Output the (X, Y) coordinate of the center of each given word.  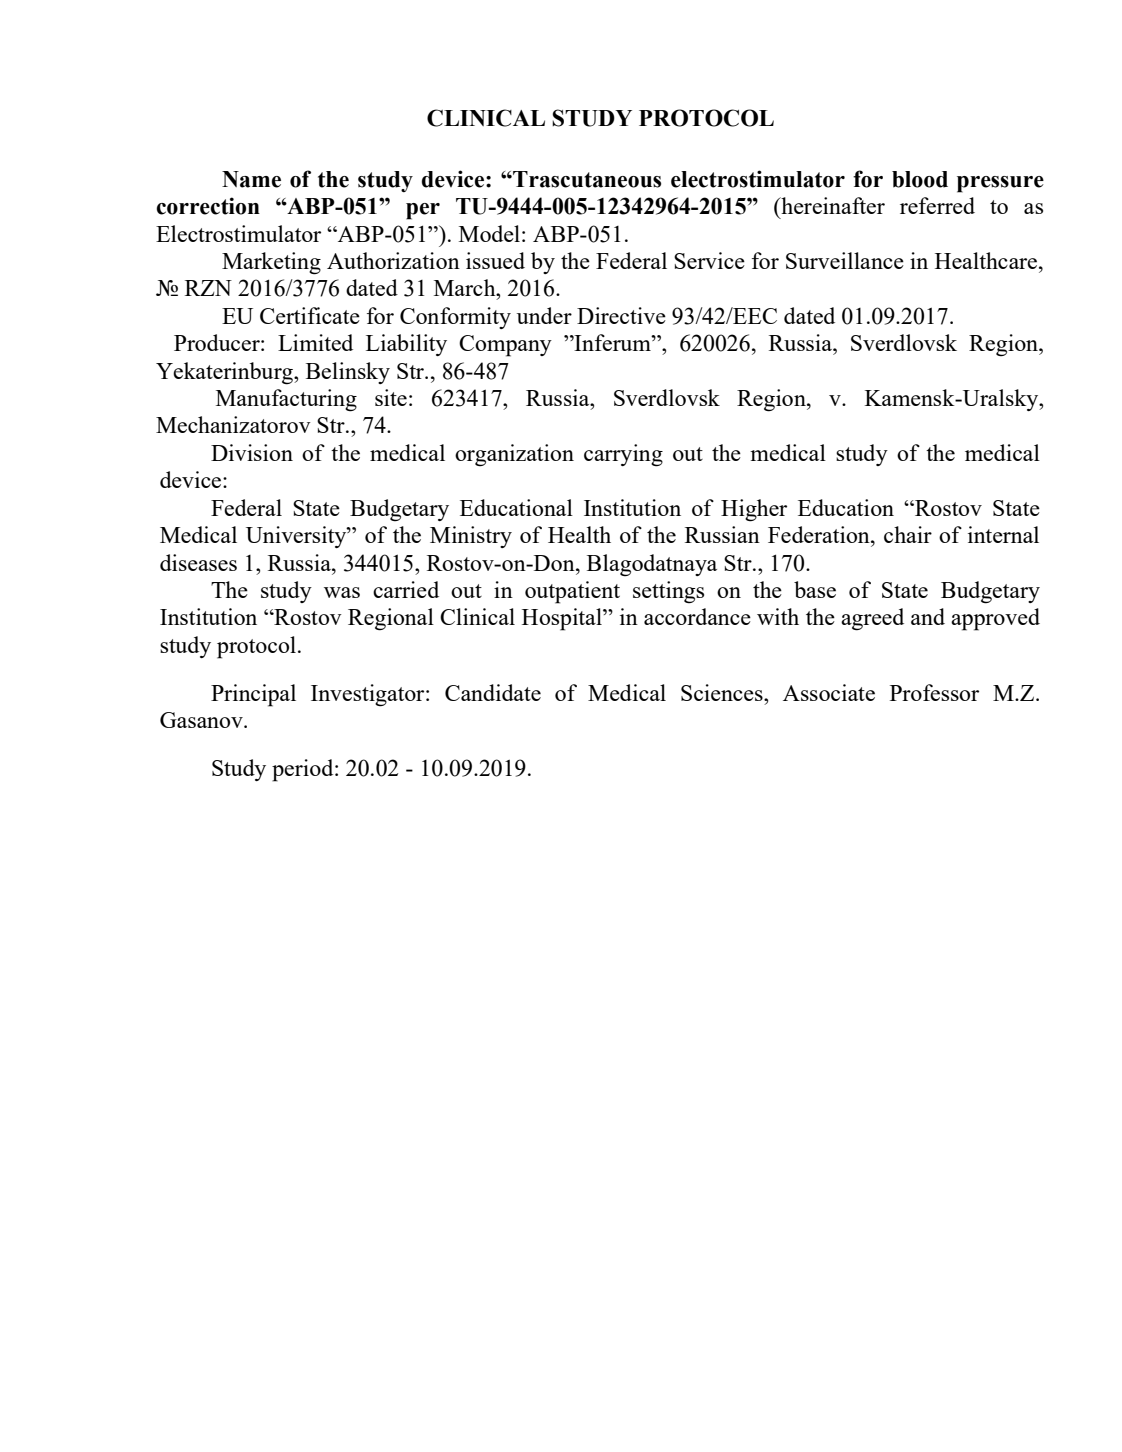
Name (251, 179)
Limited (315, 342)
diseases (198, 562)
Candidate (493, 692)
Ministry (471, 537)
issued (495, 260)
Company (505, 346)
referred (937, 205)
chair (908, 534)
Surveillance (845, 260)
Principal (253, 695)
